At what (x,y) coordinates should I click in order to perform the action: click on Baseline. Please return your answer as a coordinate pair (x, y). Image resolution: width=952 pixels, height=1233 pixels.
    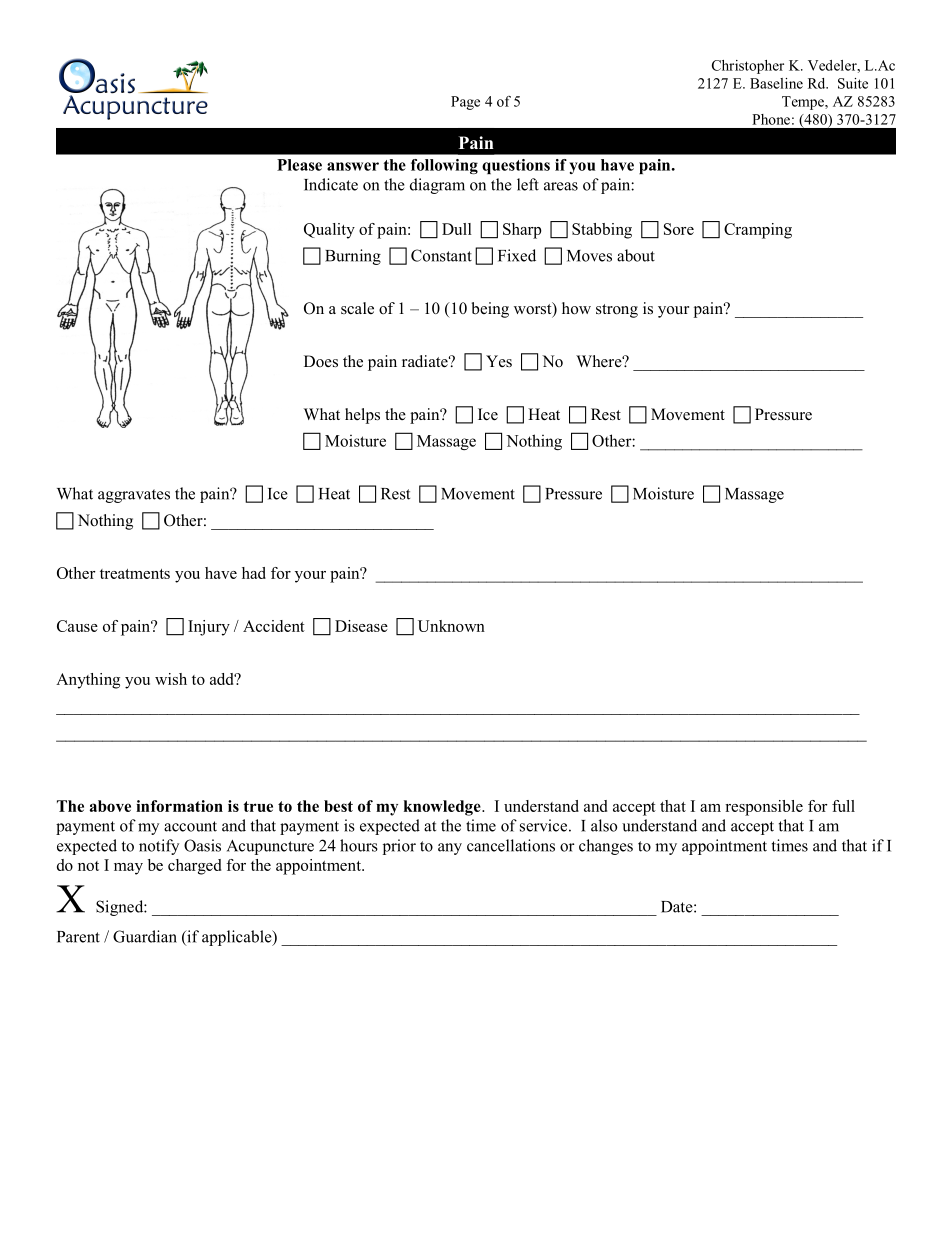
    Looking at the image, I should click on (776, 83).
